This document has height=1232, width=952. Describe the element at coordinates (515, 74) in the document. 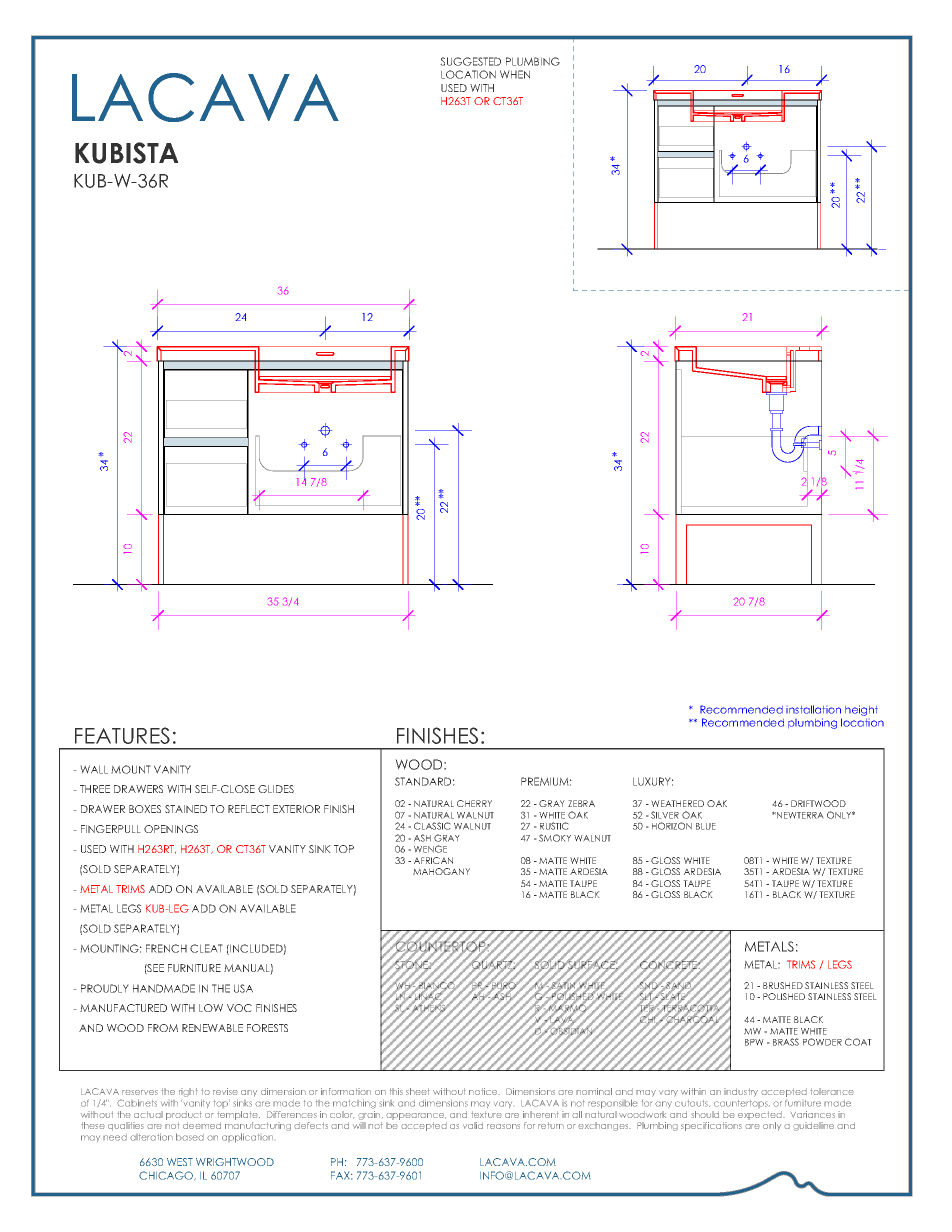

I see `WHEN` at that location.
